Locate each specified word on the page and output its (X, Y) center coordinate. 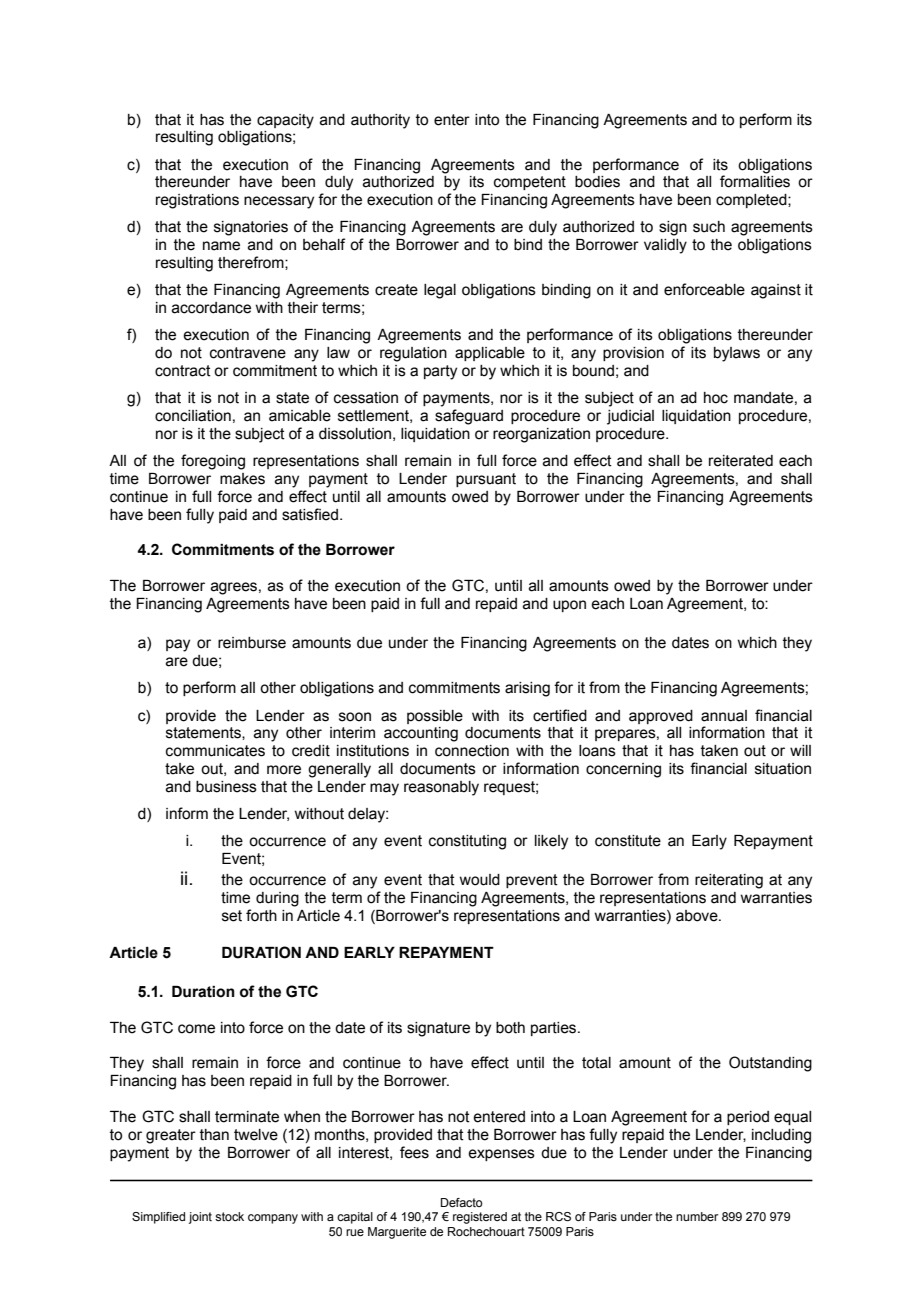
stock (229, 1216)
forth (261, 915)
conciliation (193, 416)
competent (530, 183)
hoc (716, 398)
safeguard (469, 417)
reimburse (252, 643)
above (698, 916)
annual (724, 716)
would (479, 880)
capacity (285, 121)
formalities (755, 180)
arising (527, 689)
